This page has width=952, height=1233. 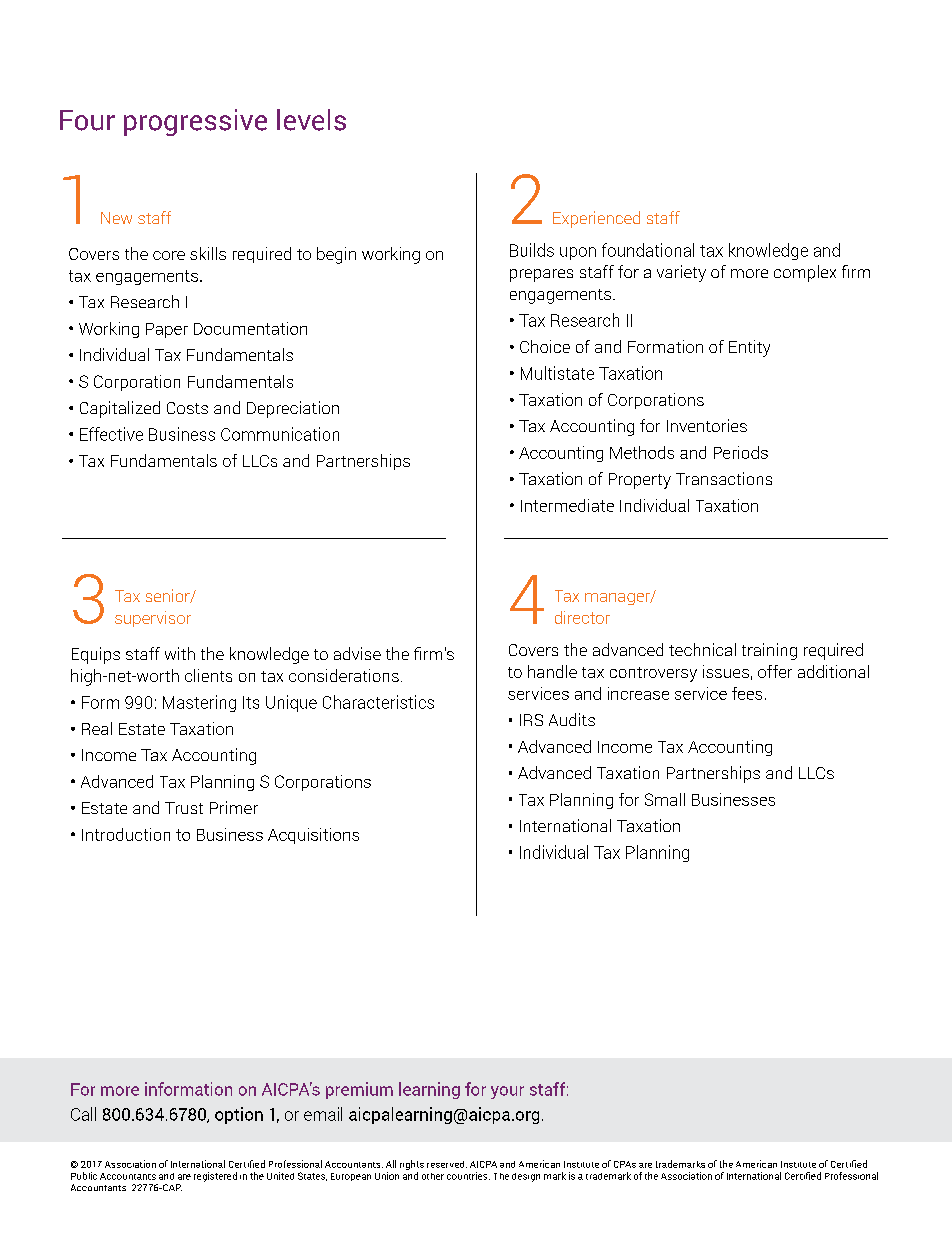 What do you see at coordinates (184, 808) in the page?
I see `Trust` at bounding box center [184, 808].
